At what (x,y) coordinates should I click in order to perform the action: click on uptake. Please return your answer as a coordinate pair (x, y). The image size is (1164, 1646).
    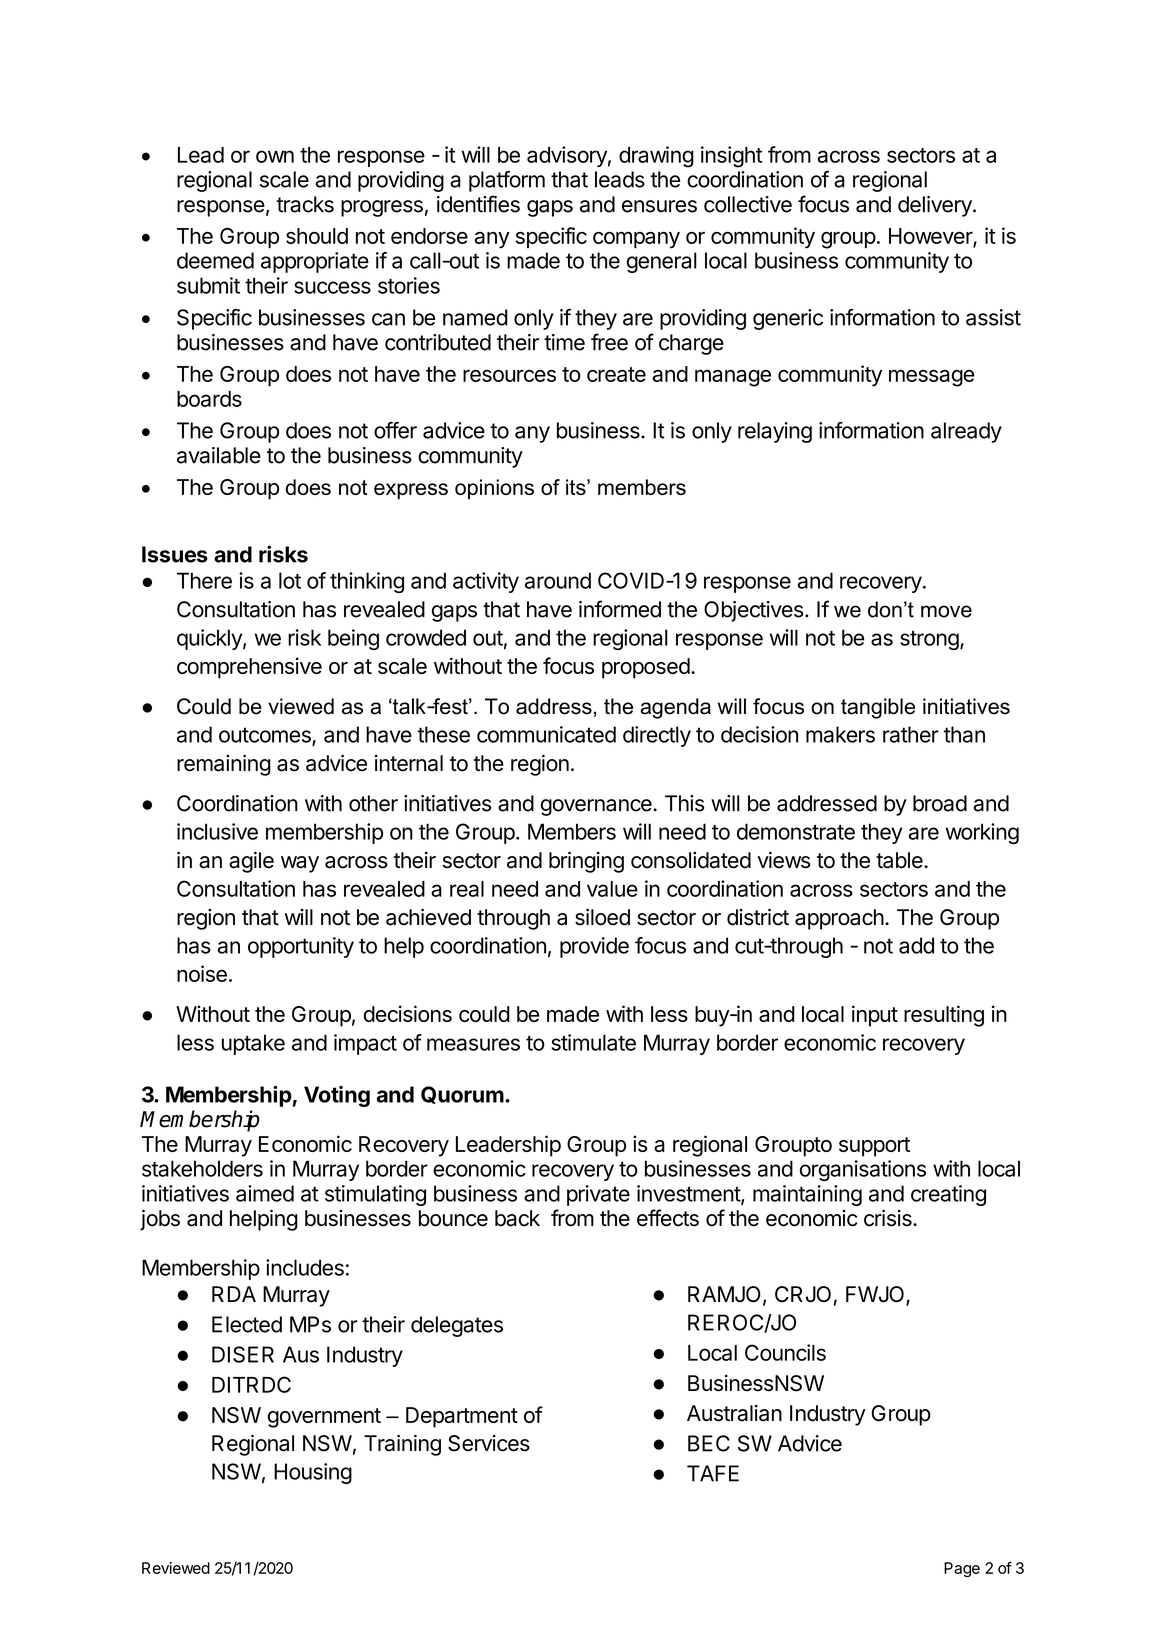
    Looking at the image, I should click on (253, 1044).
